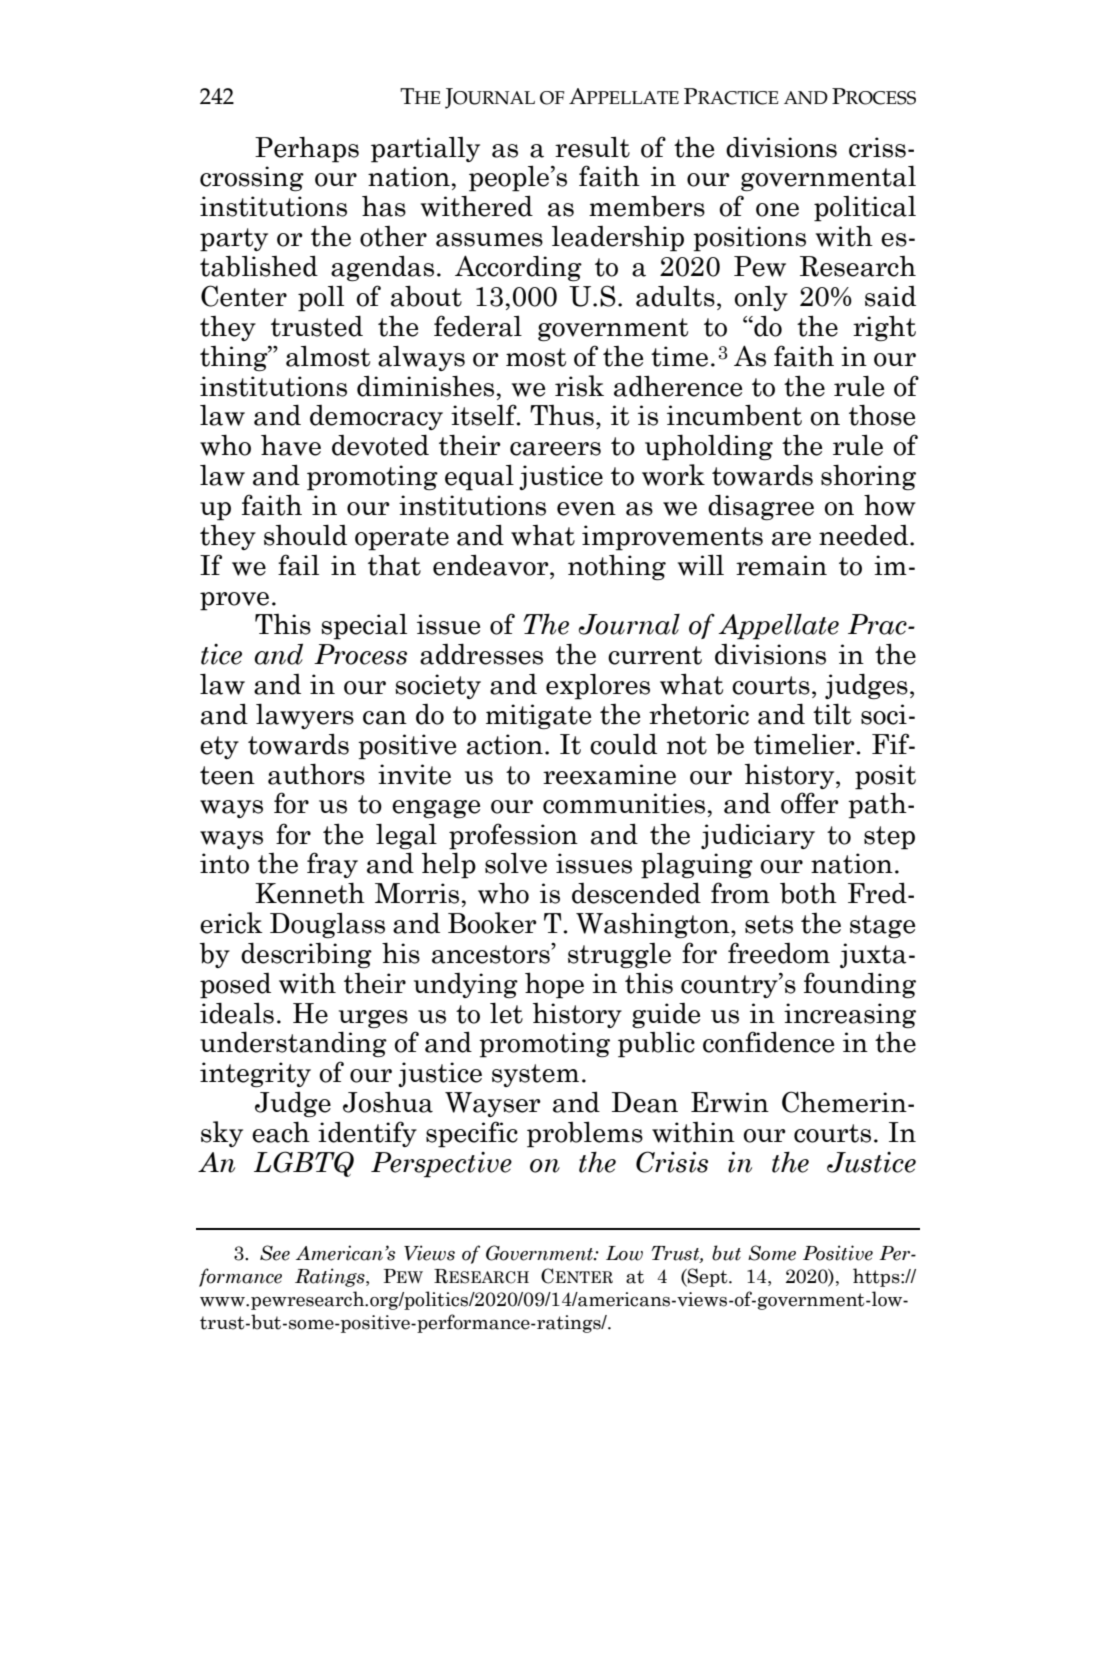 This screenshot has height=1654, width=1116. Describe the element at coordinates (275, 1253) in the screenshot. I see `See` at that location.
